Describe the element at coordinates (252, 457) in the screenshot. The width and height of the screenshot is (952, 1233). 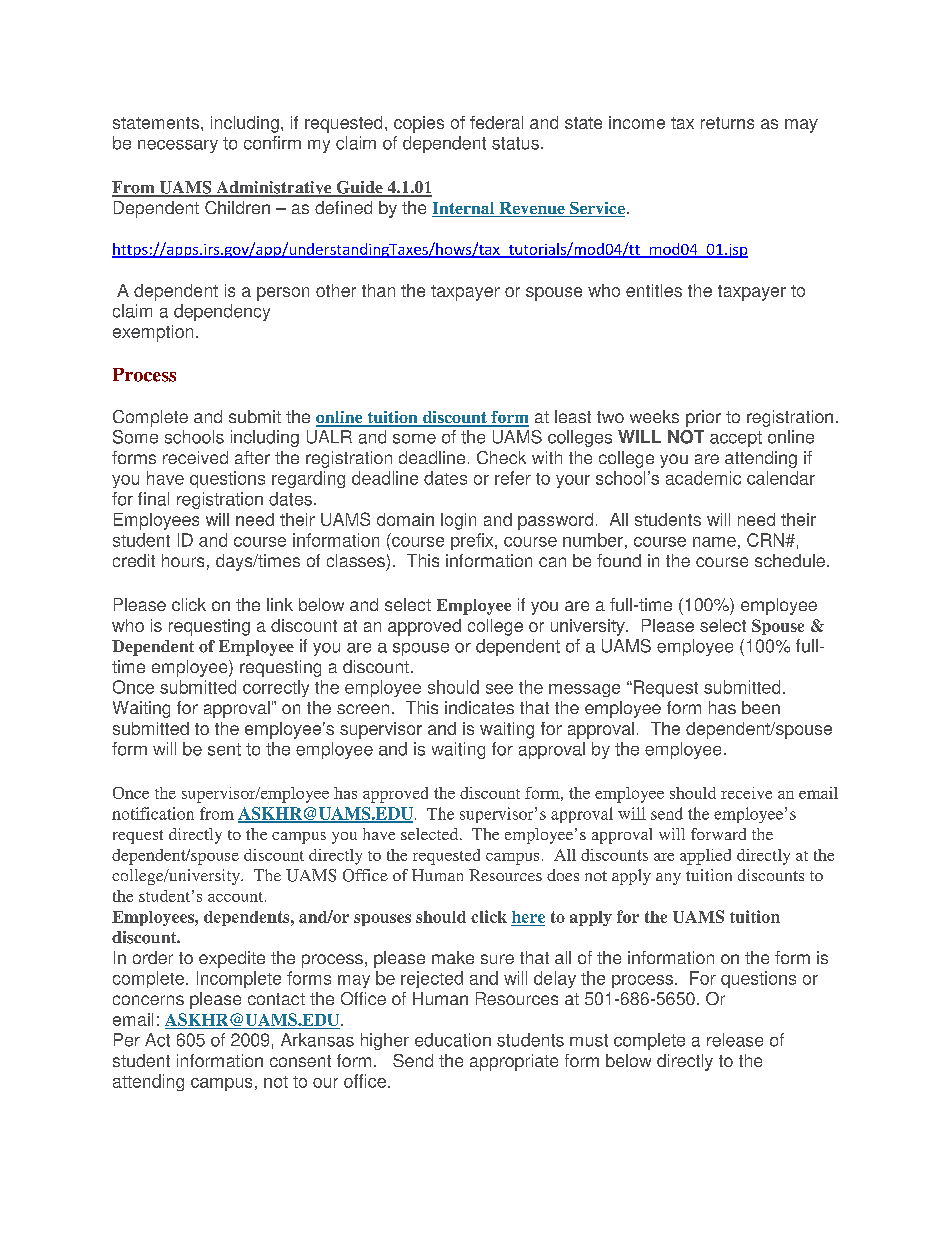
I see `after` at that location.
